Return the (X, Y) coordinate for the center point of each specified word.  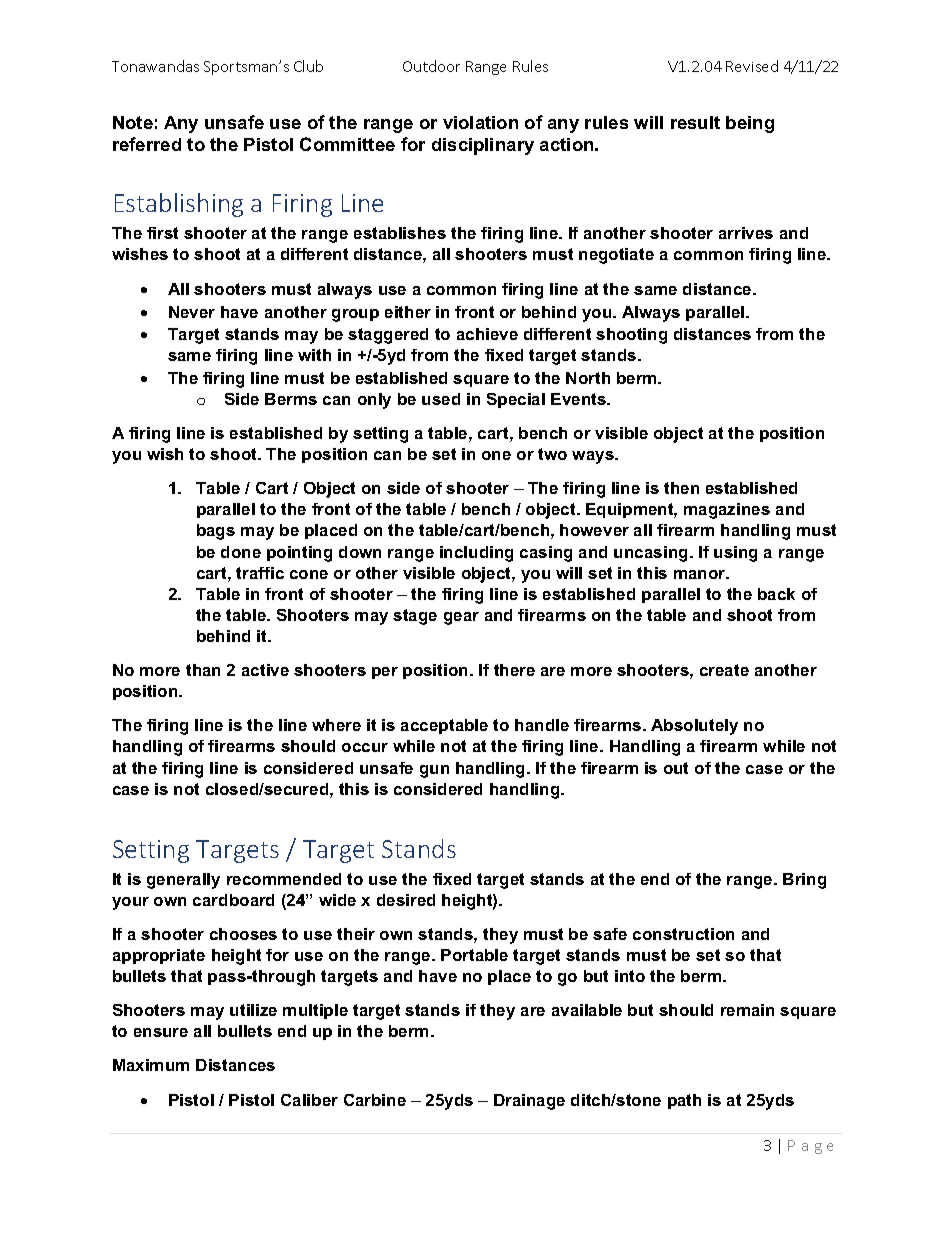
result (695, 122)
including (476, 554)
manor (701, 574)
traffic (260, 573)
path (684, 1101)
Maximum (151, 1065)
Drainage (529, 1102)
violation (480, 122)
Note (133, 122)
